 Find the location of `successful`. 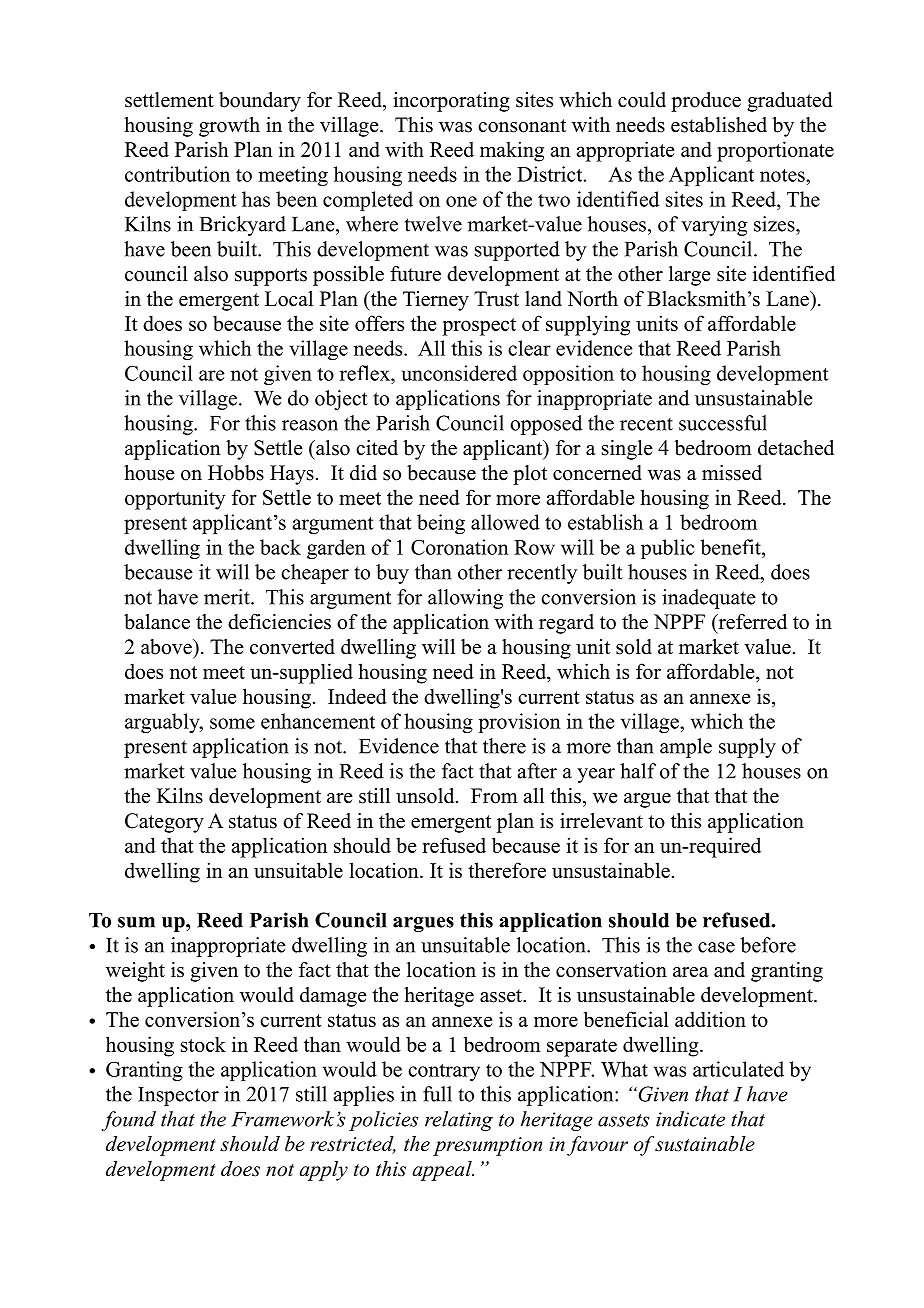

successful is located at coordinates (723, 423).
